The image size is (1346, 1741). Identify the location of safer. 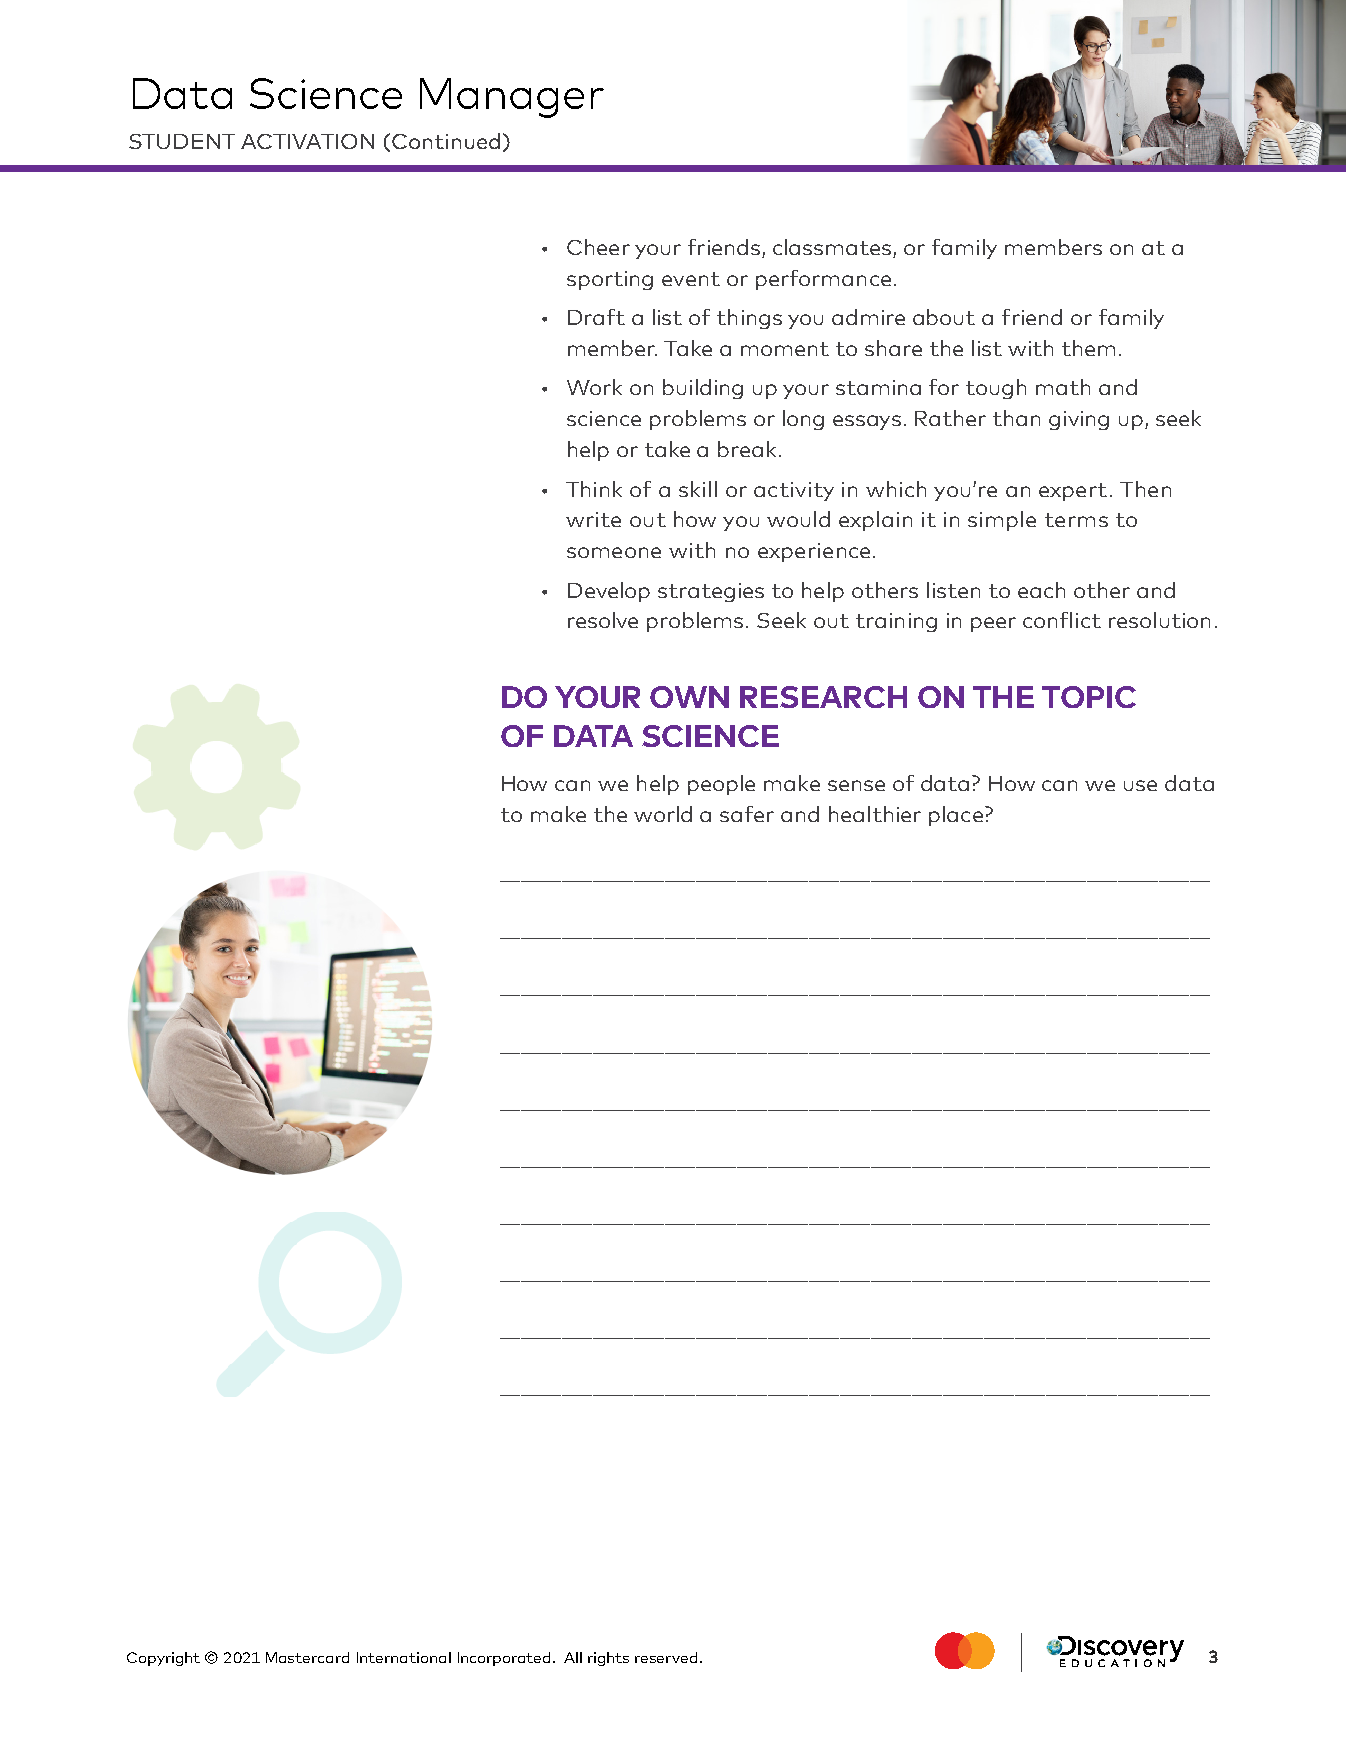
(747, 814).
